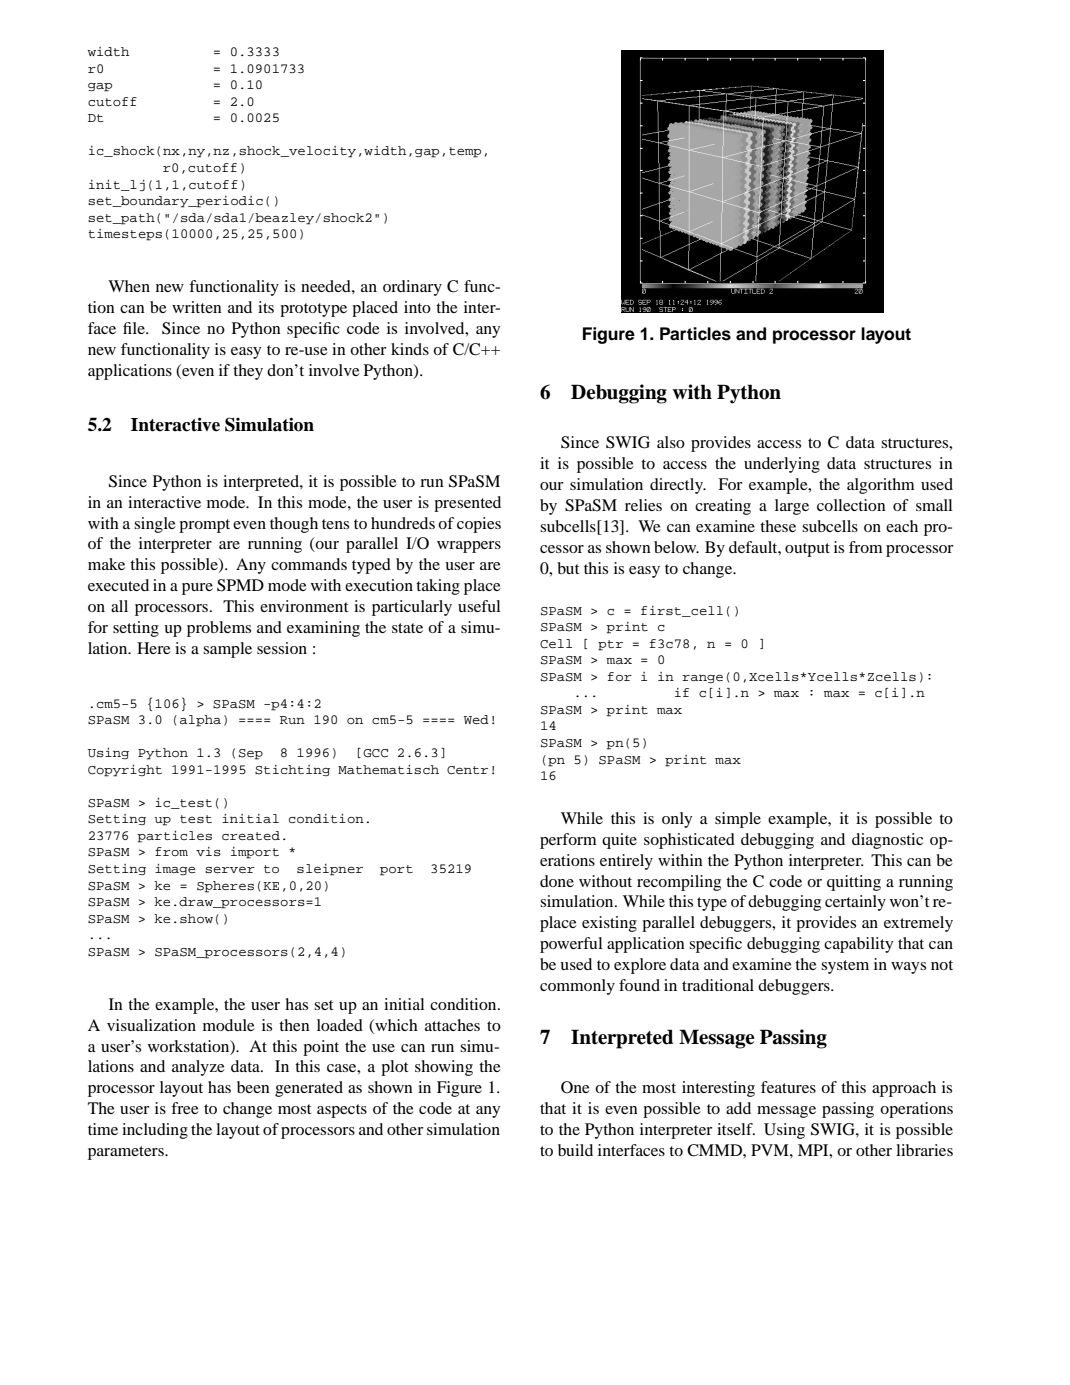 The height and width of the document is (1385, 1070). I want to click on Sep, so click(251, 754).
